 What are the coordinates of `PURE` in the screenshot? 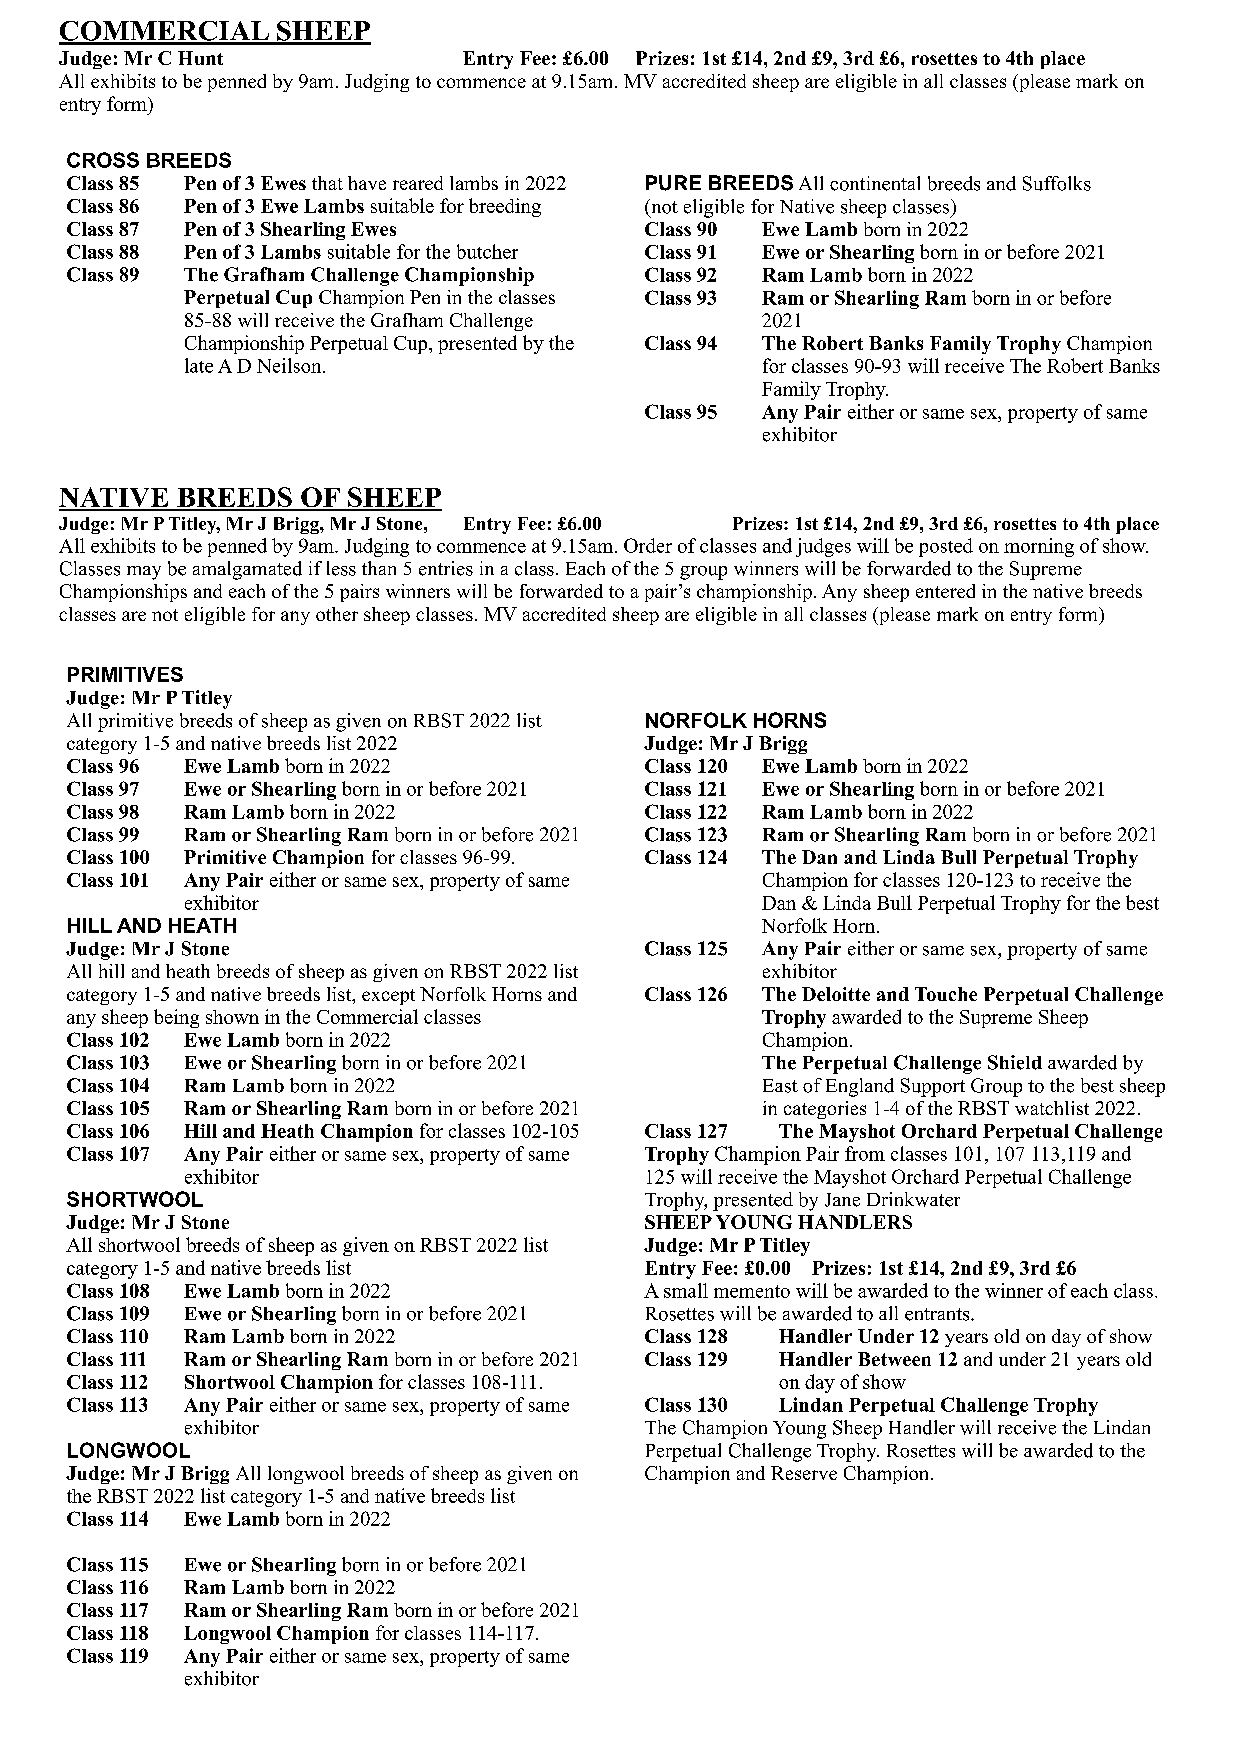 It's located at (673, 183).
